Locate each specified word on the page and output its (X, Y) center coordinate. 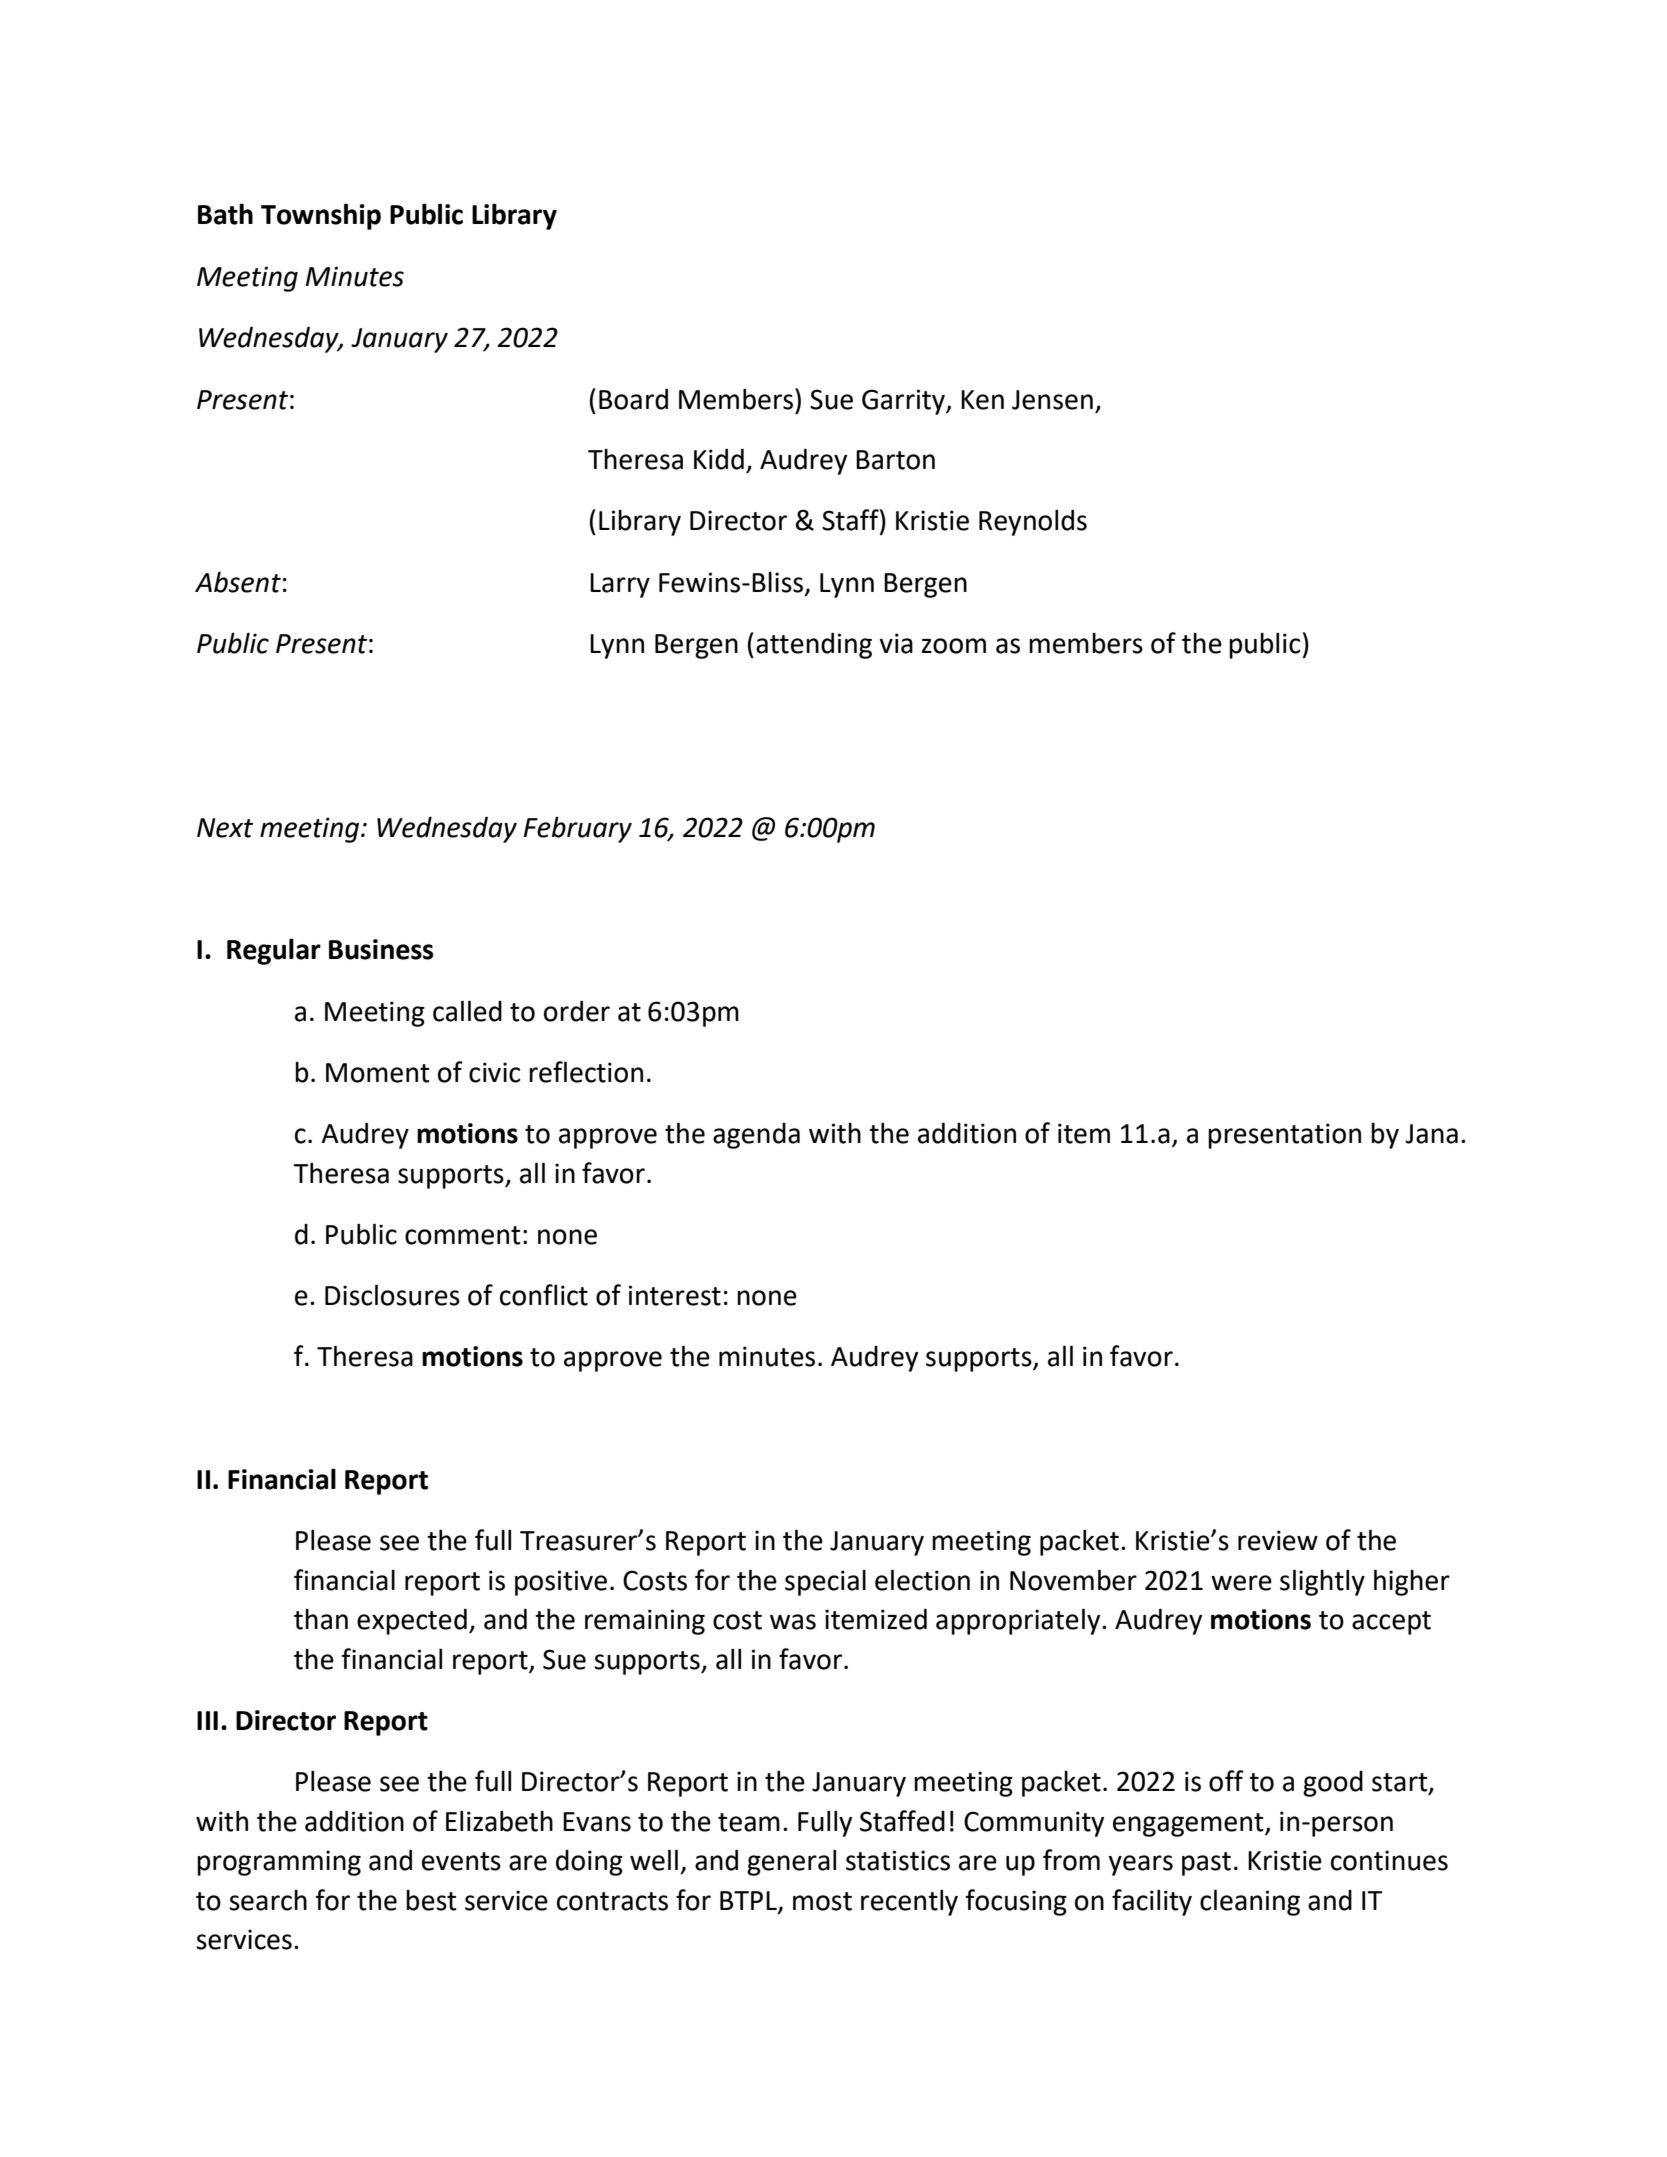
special (825, 1583)
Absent (238, 582)
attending (814, 645)
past (1206, 1864)
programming (279, 1863)
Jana (1431, 1134)
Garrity (904, 402)
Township (321, 216)
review (1278, 1540)
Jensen (1052, 400)
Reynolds (1033, 522)
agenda (756, 1136)
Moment (378, 1073)
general (791, 1862)
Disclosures (392, 1295)
